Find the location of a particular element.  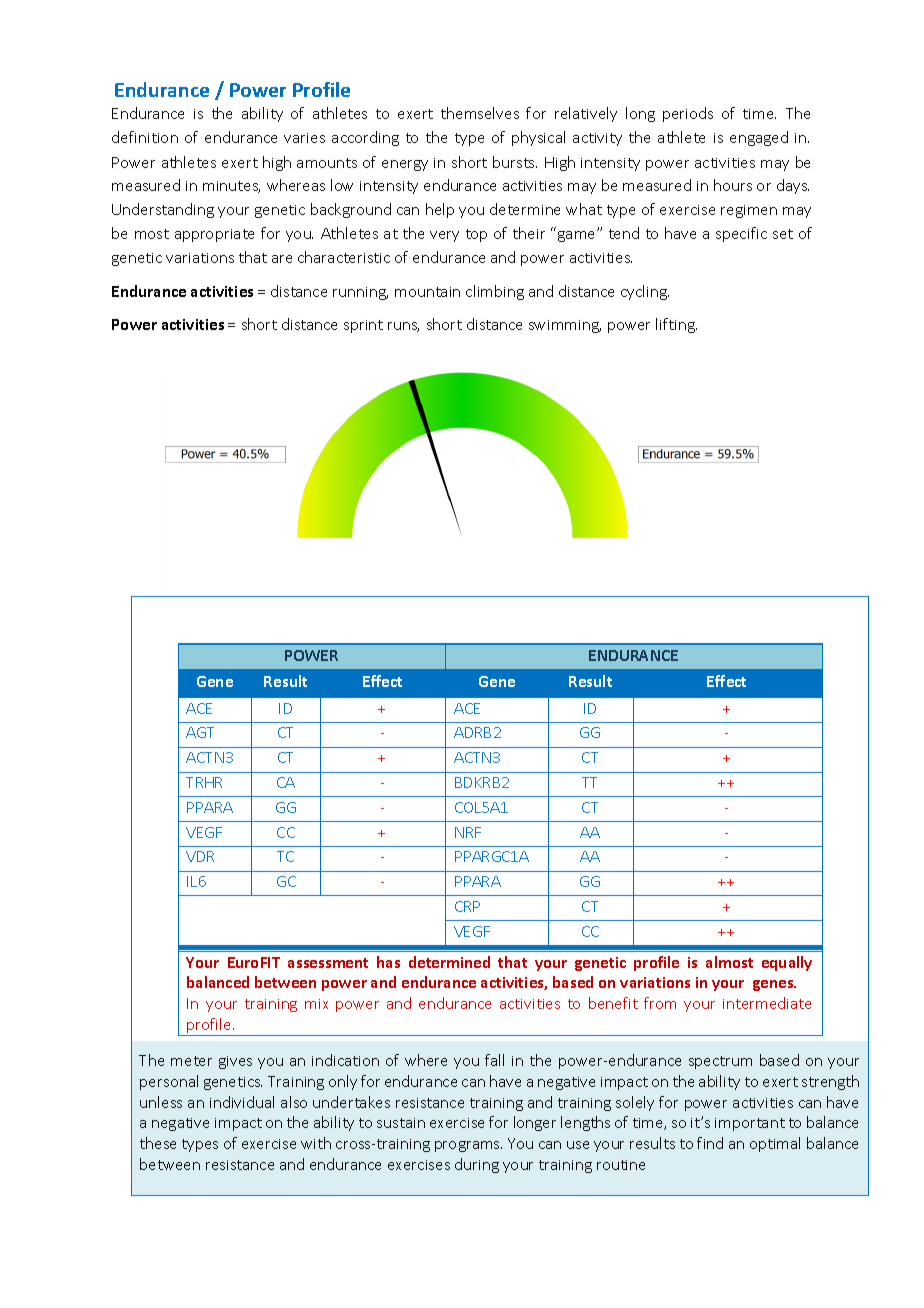

lifting is located at coordinates (676, 325).
